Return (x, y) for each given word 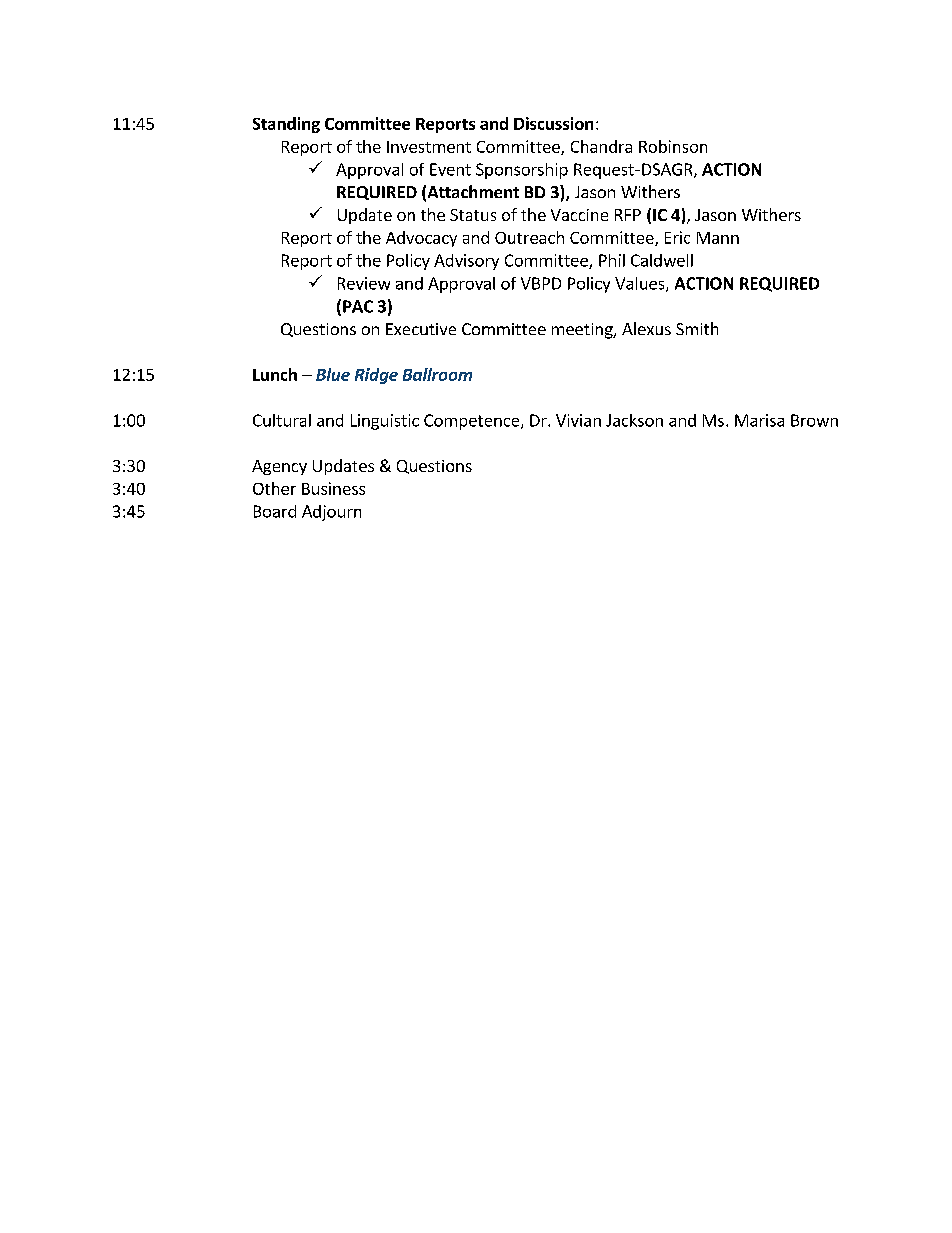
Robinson (673, 146)
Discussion (553, 123)
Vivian (578, 420)
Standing (286, 125)
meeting (583, 331)
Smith (697, 328)
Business (333, 488)
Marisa (759, 420)
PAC (358, 306)
